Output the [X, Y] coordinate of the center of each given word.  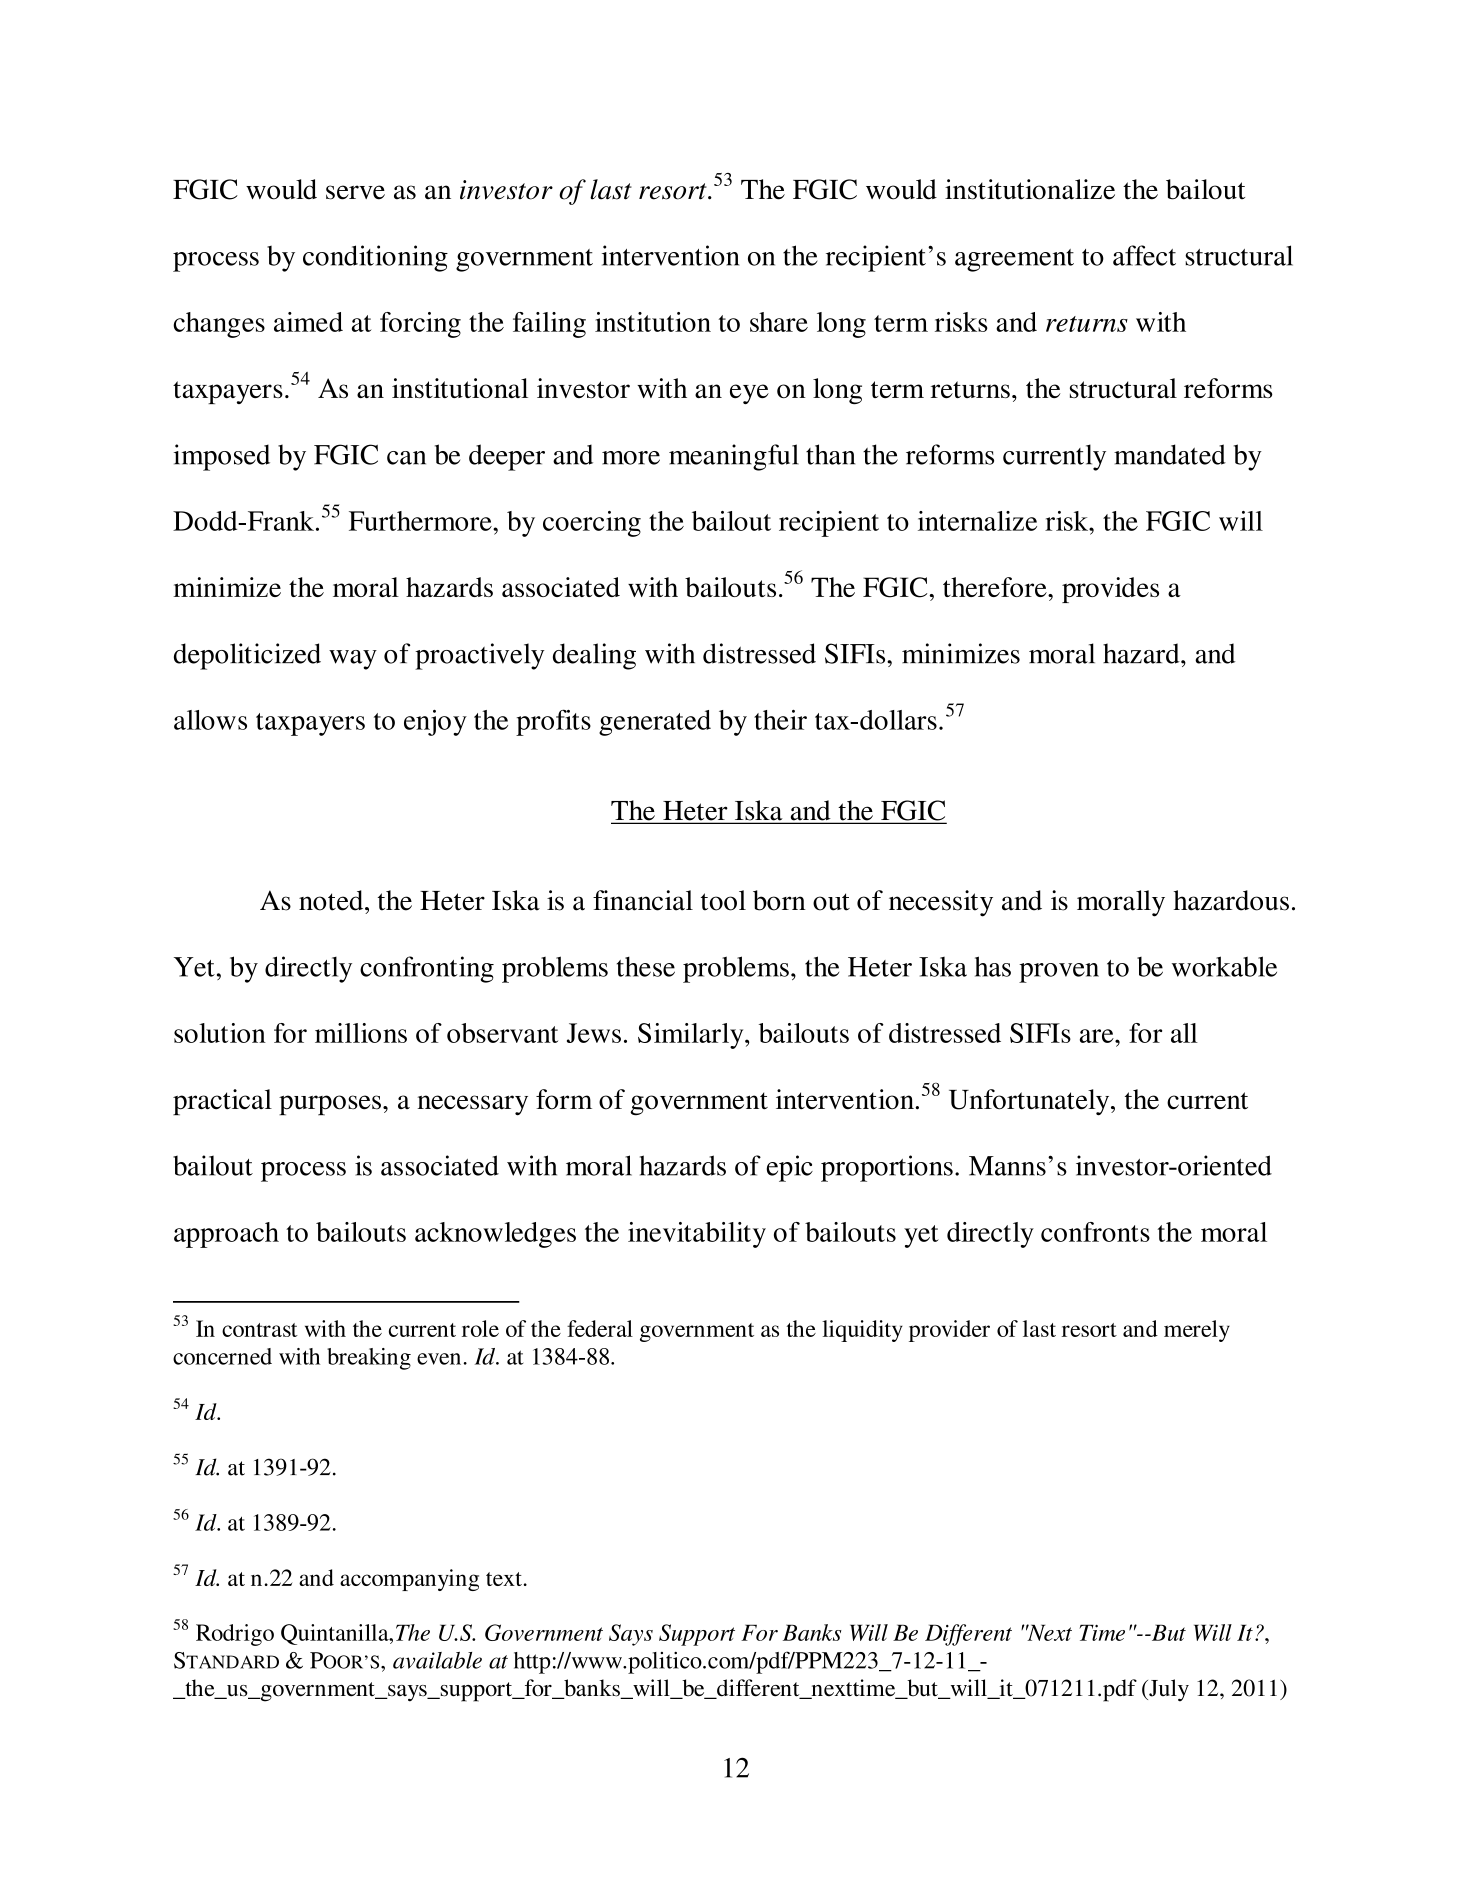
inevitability [697, 1235]
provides [1110, 590]
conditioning [375, 258]
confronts [1095, 1232]
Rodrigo [235, 1635]
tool [723, 900]
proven [1059, 973]
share [779, 322]
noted [332, 900]
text [504, 1579]
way [353, 660]
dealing [594, 656]
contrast [260, 1330]
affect [1144, 255]
